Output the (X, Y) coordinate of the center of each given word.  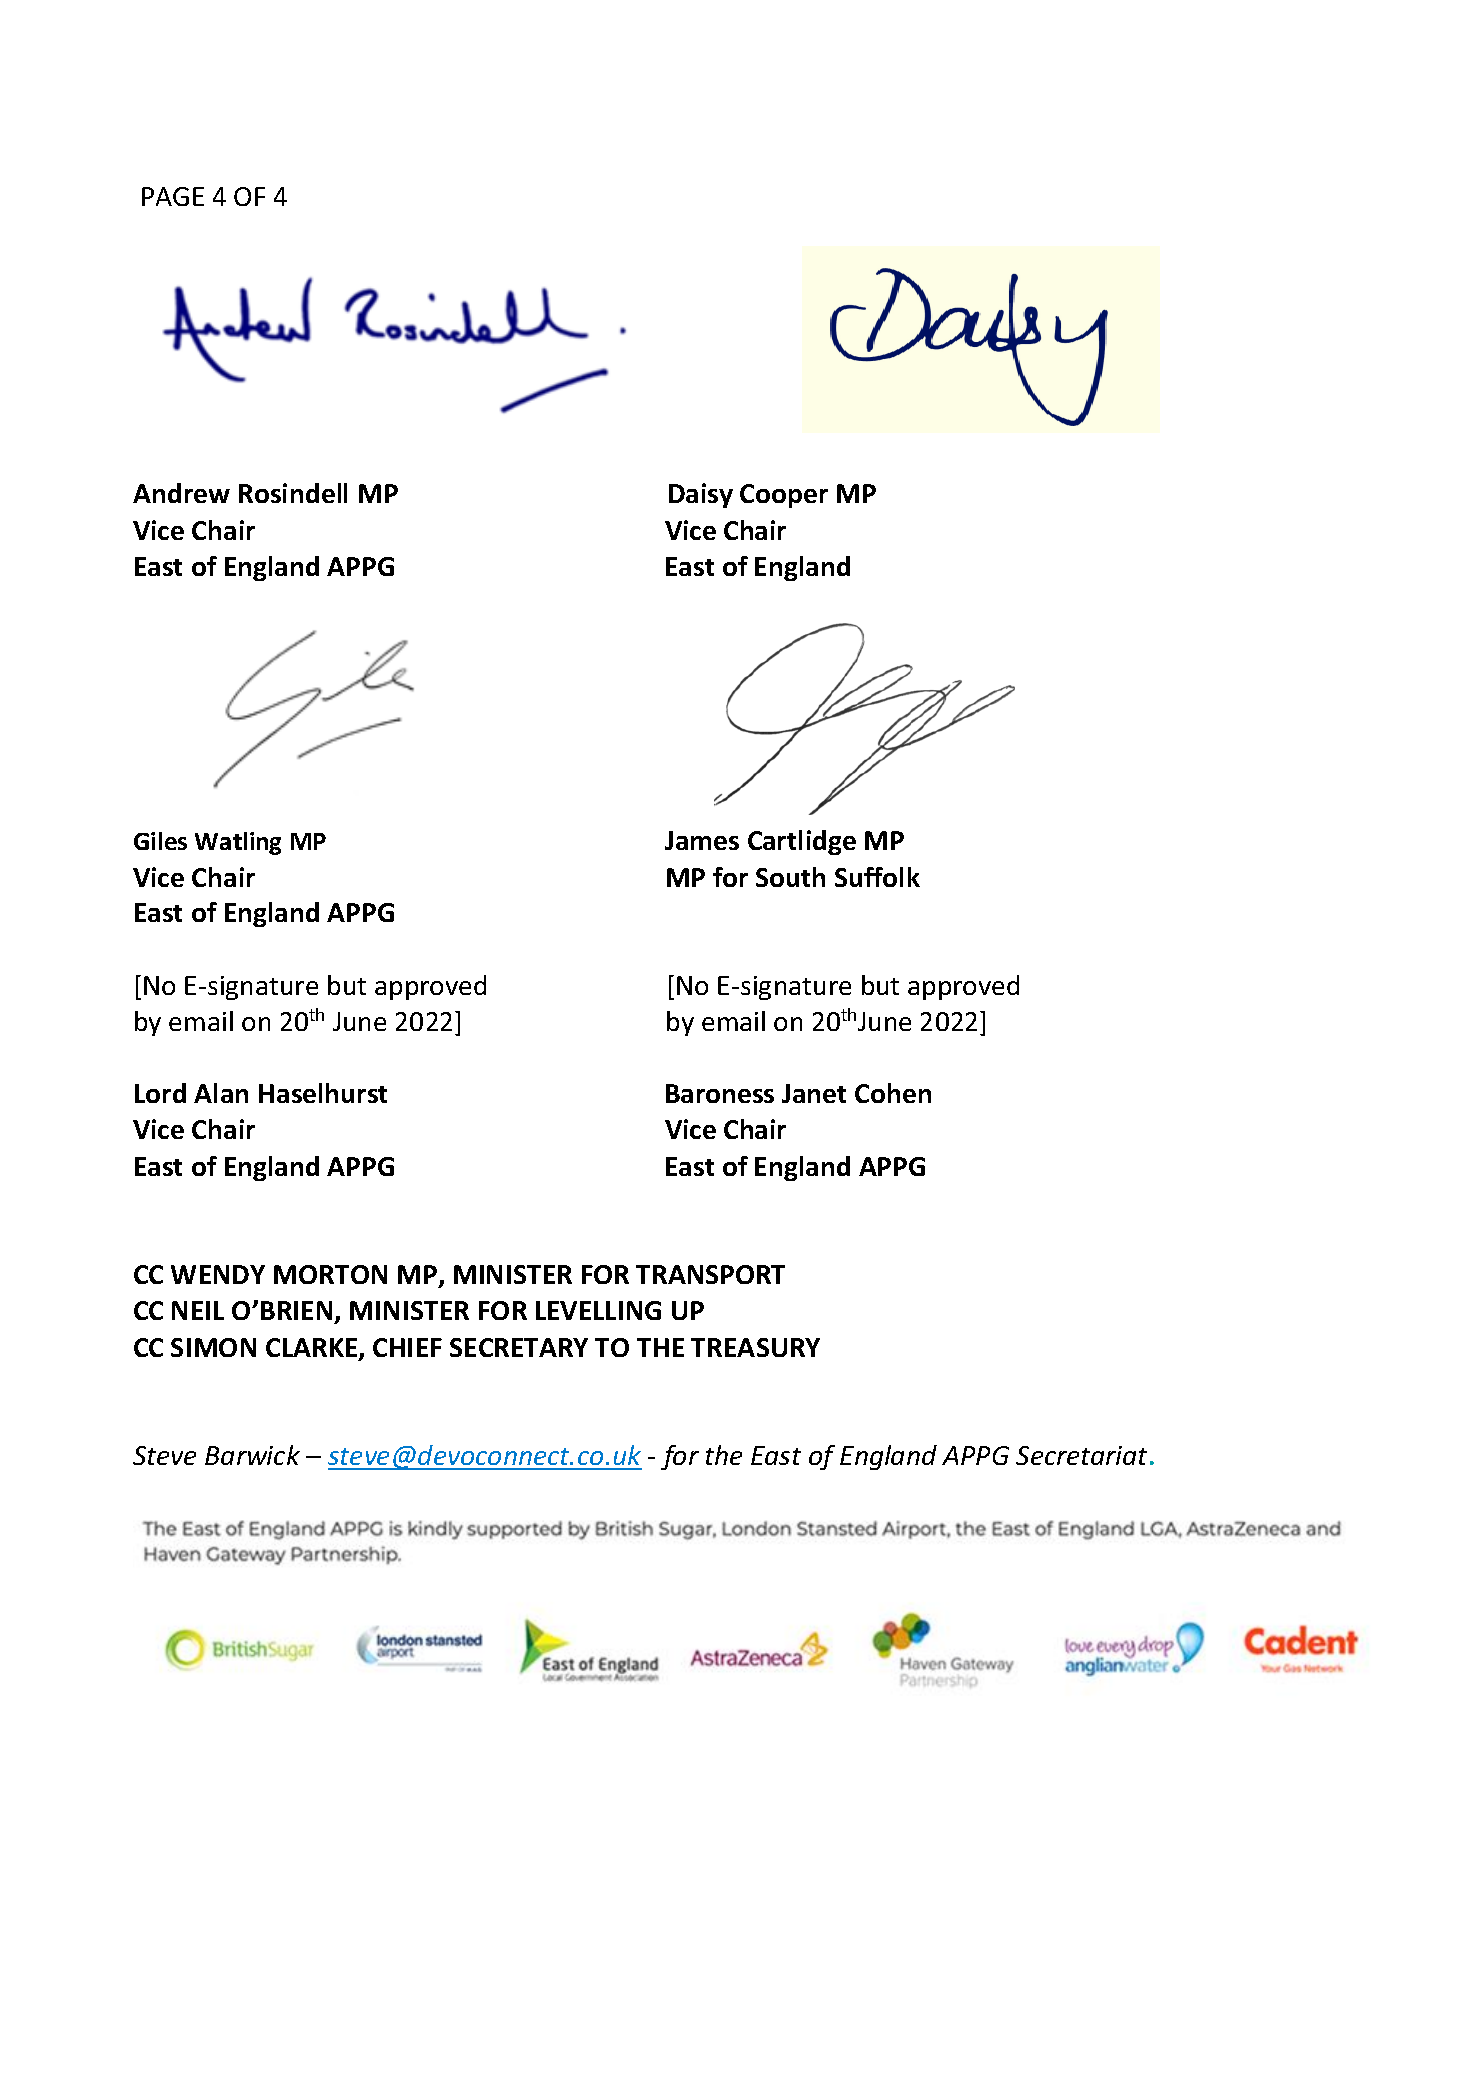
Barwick (252, 1455)
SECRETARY (519, 1347)
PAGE (173, 196)
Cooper (784, 496)
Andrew (181, 493)
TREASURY (755, 1347)
